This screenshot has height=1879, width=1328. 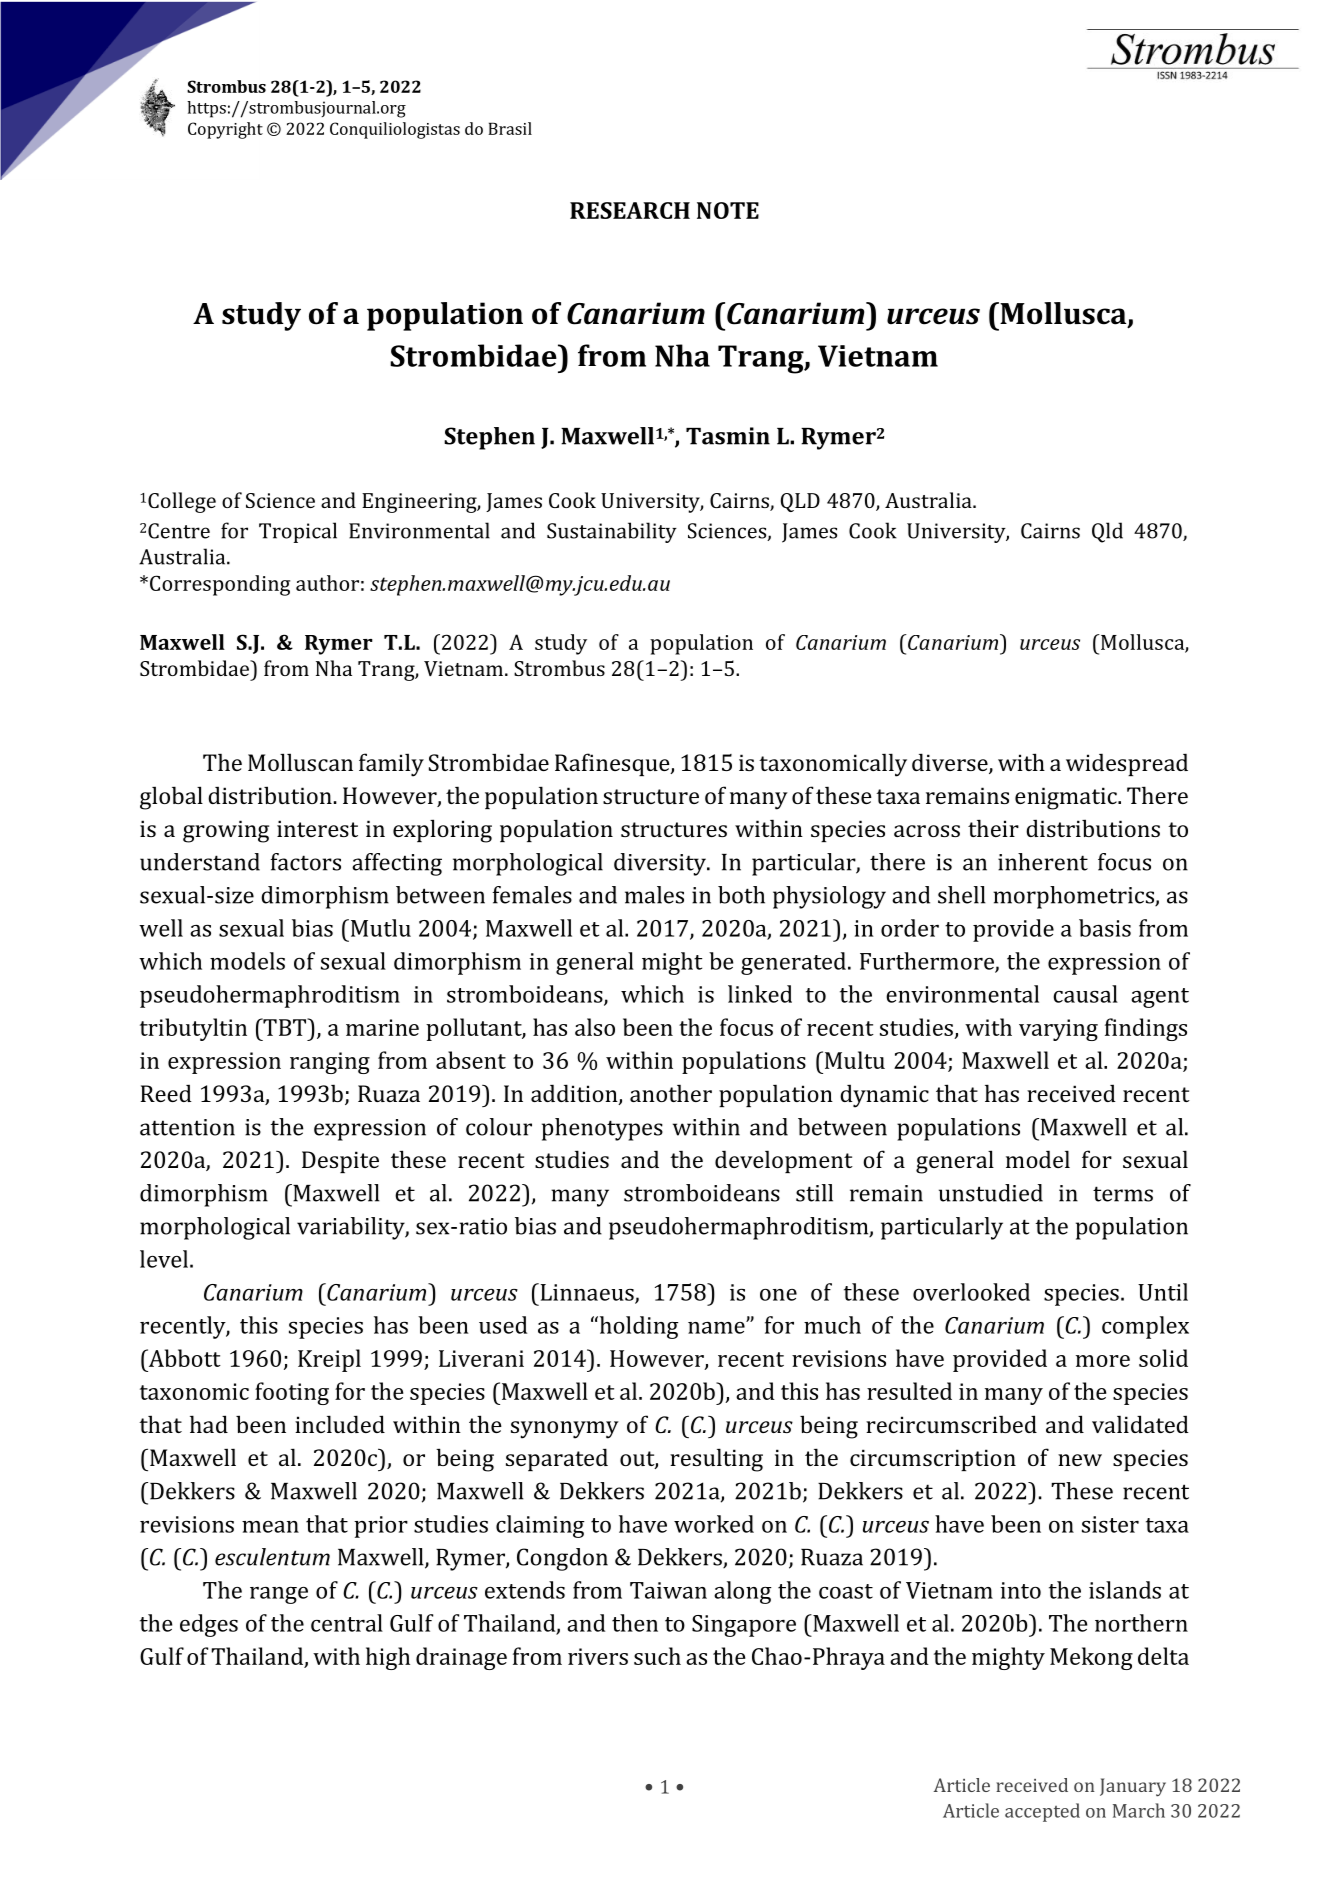 I want to click on family, so click(x=391, y=765).
